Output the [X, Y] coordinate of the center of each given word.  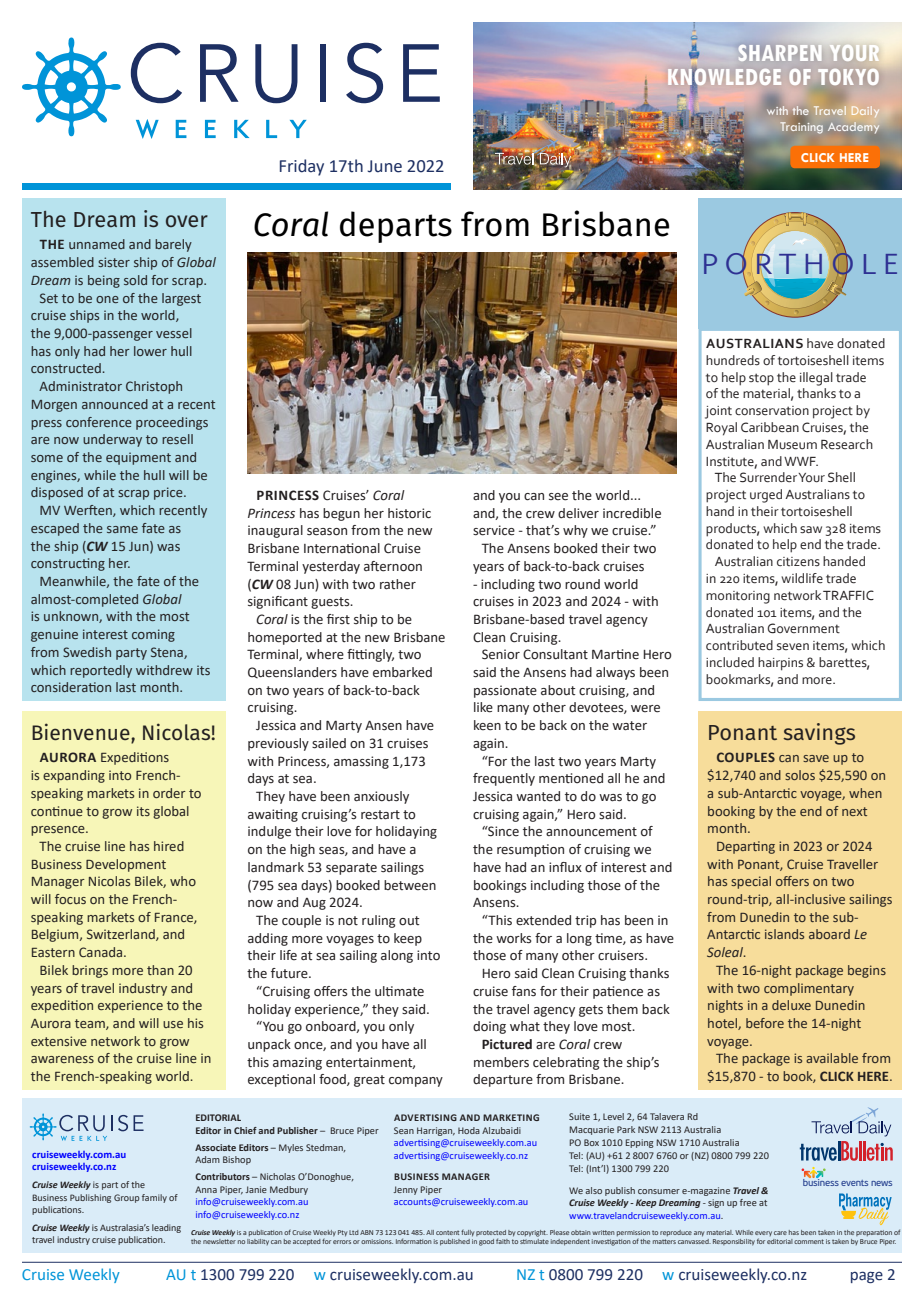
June [385, 166]
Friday [302, 167]
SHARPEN [780, 53]
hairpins [780, 664]
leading [166, 1228]
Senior [501, 654]
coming [153, 635]
